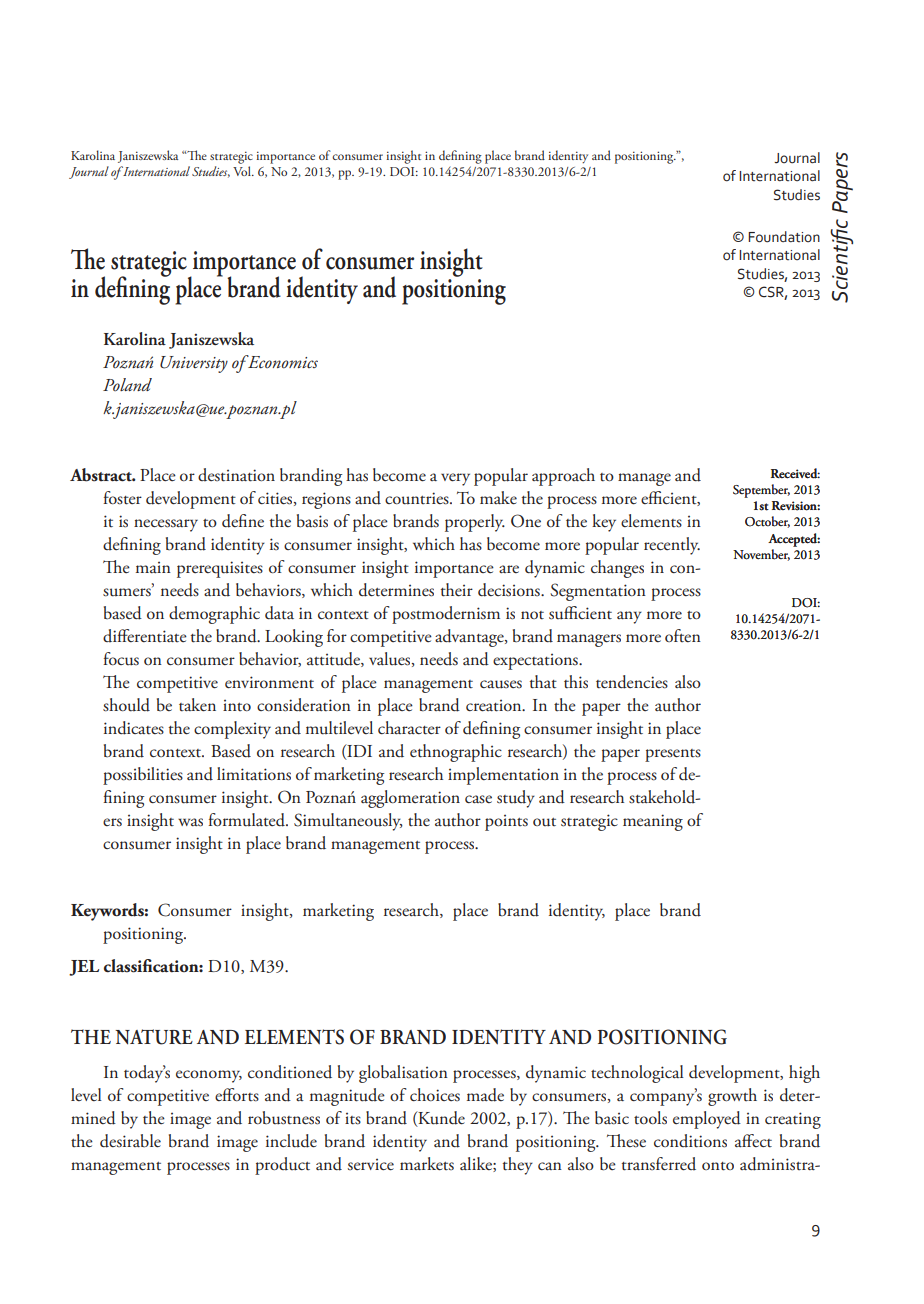 This document has width=924, height=1304. What do you see at coordinates (243, 171) in the document?
I see `Vol` at bounding box center [243, 171].
